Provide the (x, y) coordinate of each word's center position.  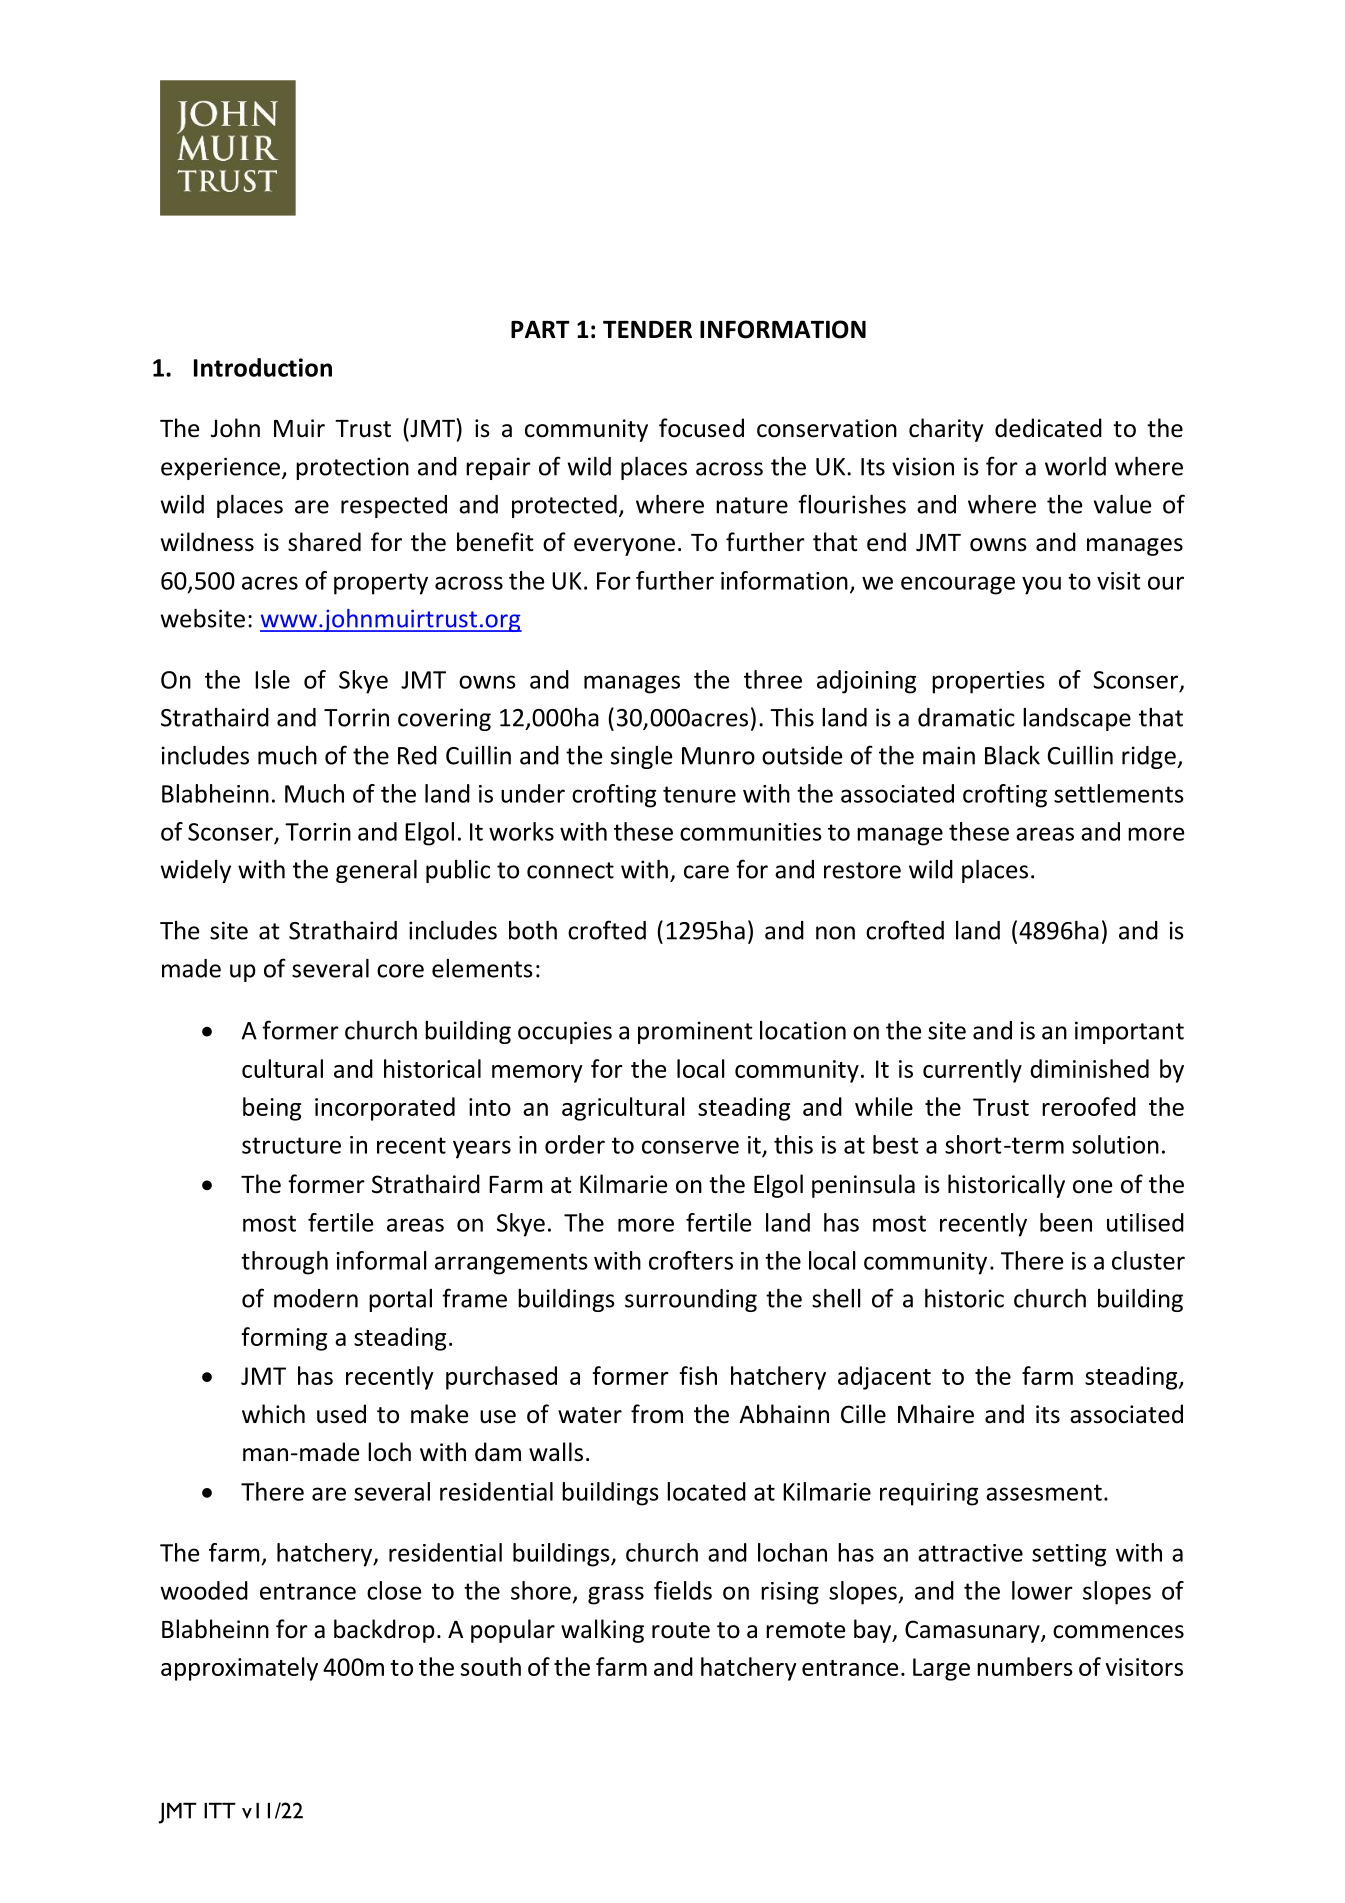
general (376, 871)
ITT (220, 1811)
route (681, 1630)
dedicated (1048, 428)
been (1066, 1222)
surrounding (691, 1300)
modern (316, 1298)
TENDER (647, 329)
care (706, 872)
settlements (1119, 793)
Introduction (263, 367)
